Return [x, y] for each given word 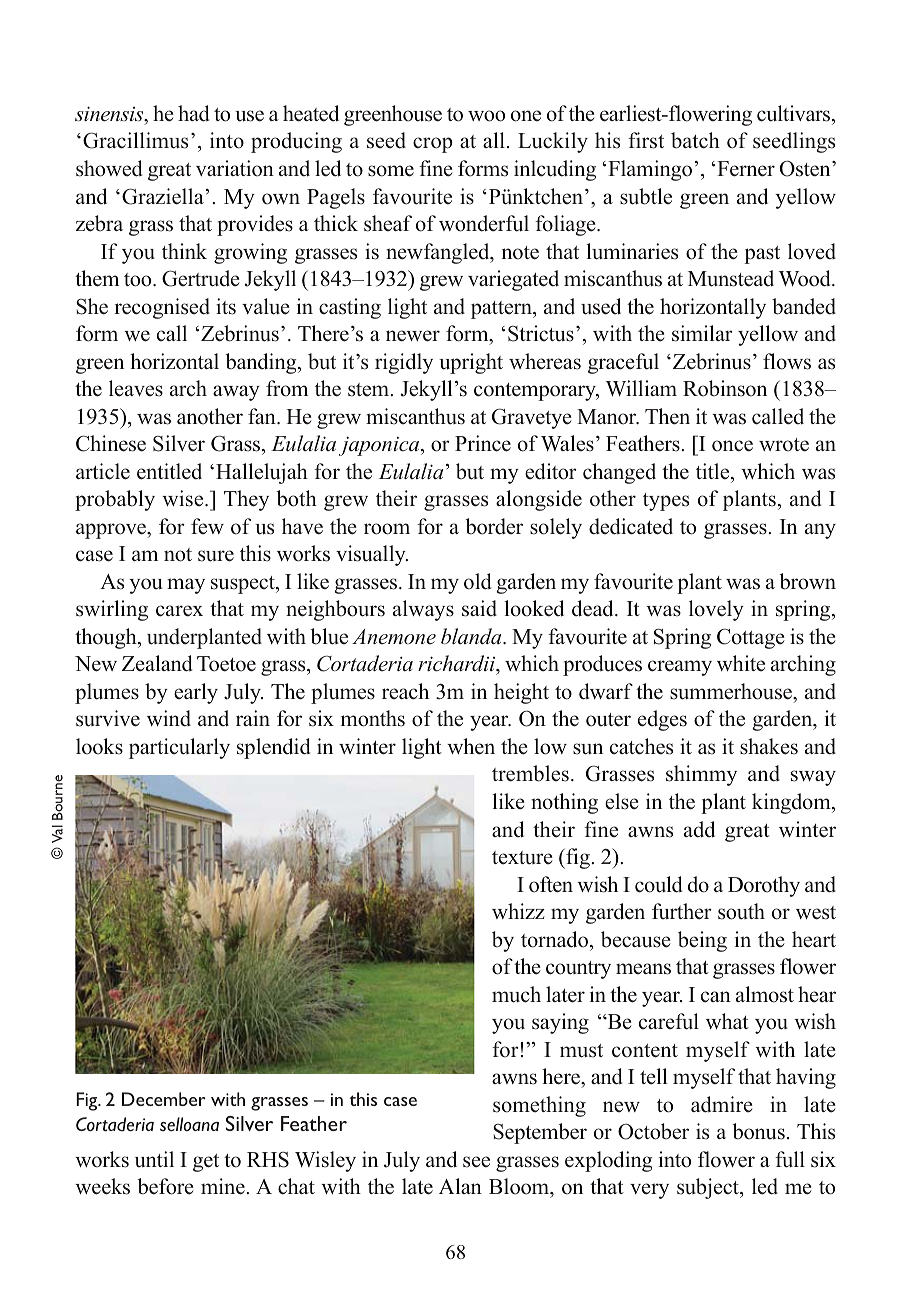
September [540, 1133]
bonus [758, 1131]
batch [695, 140]
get [206, 1163]
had [193, 113]
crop [433, 145]
